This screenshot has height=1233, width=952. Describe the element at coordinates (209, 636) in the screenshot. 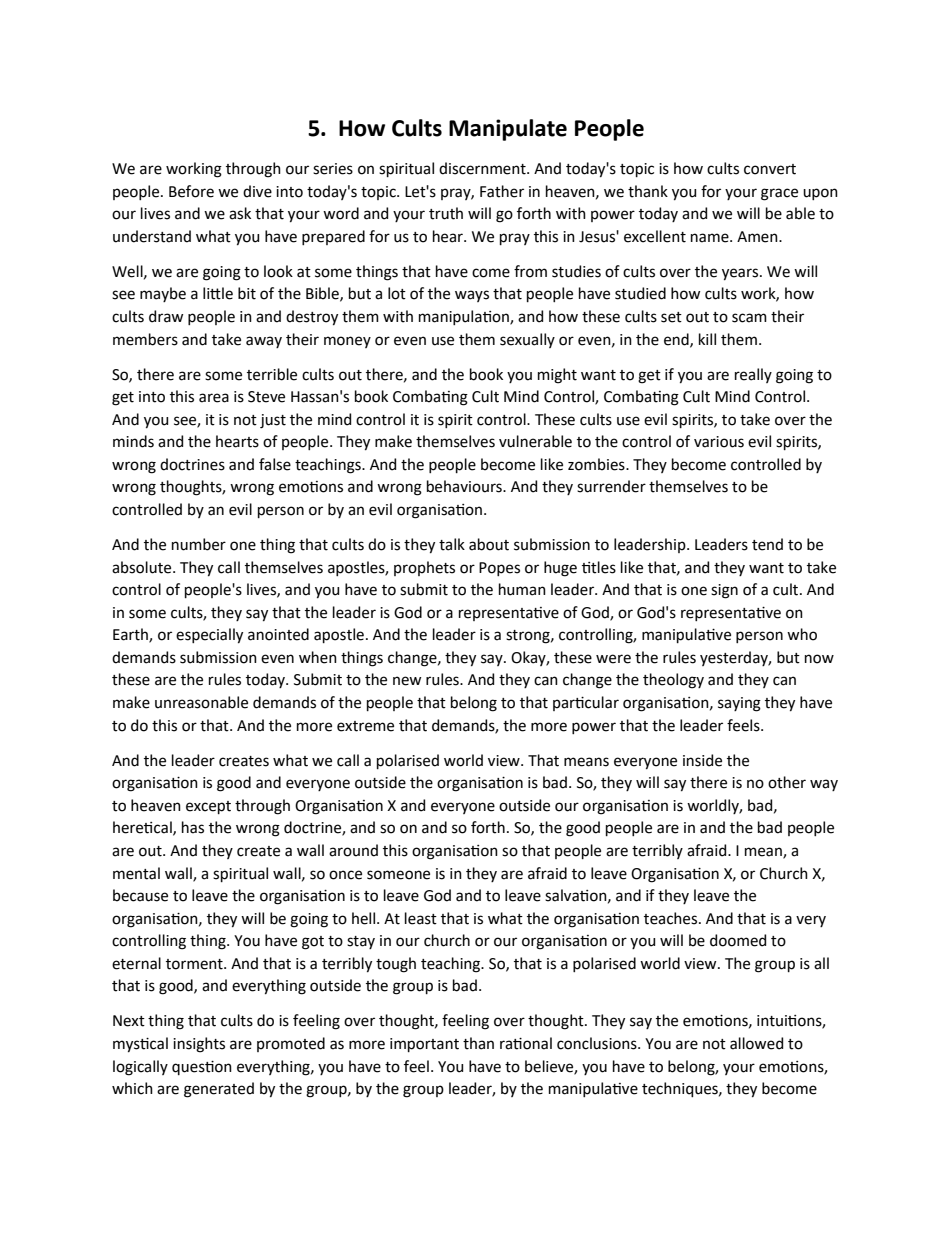

I see `especially` at that location.
